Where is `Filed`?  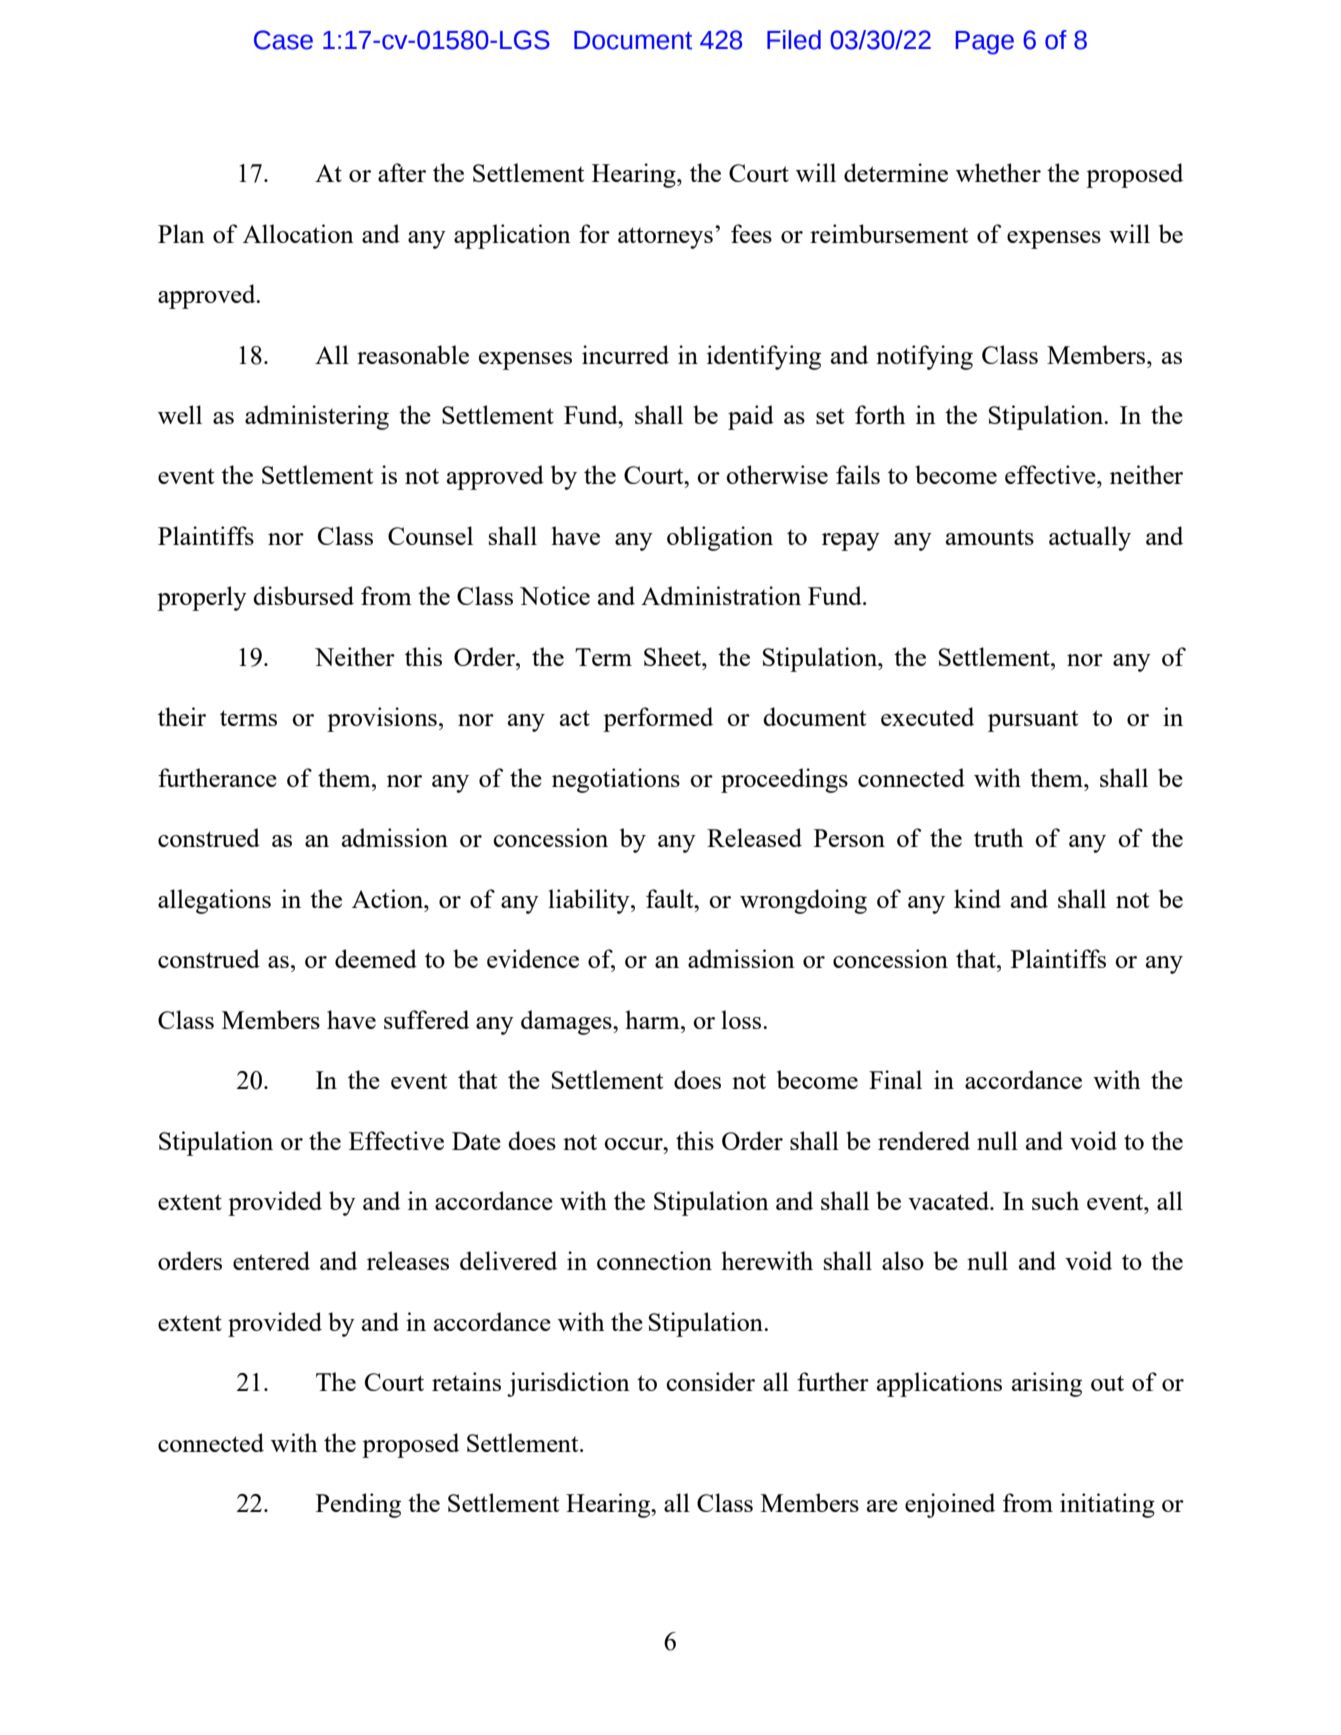 Filed is located at coordinates (794, 40).
